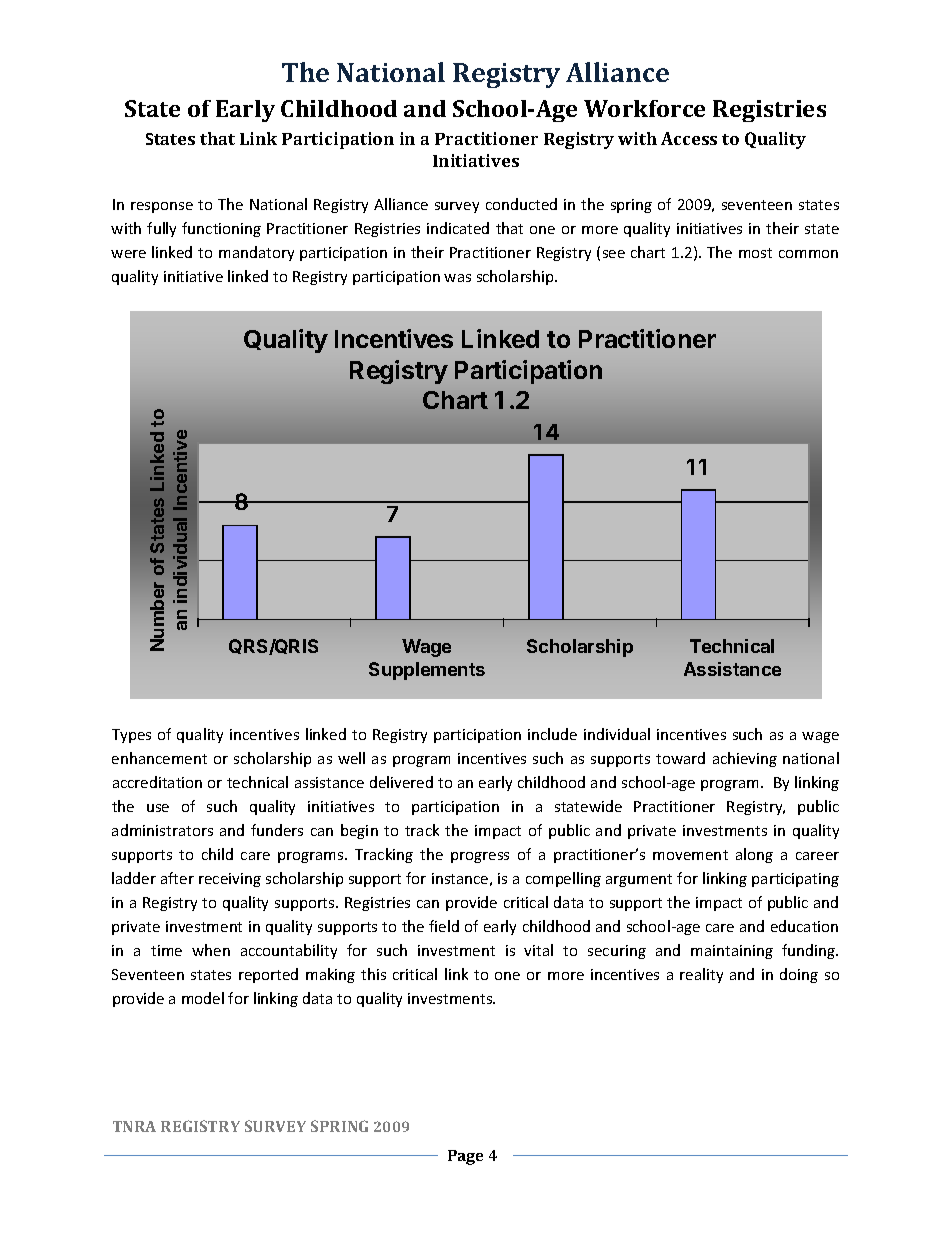 This screenshot has height=1233, width=952. I want to click on Supplements, so click(427, 671).
